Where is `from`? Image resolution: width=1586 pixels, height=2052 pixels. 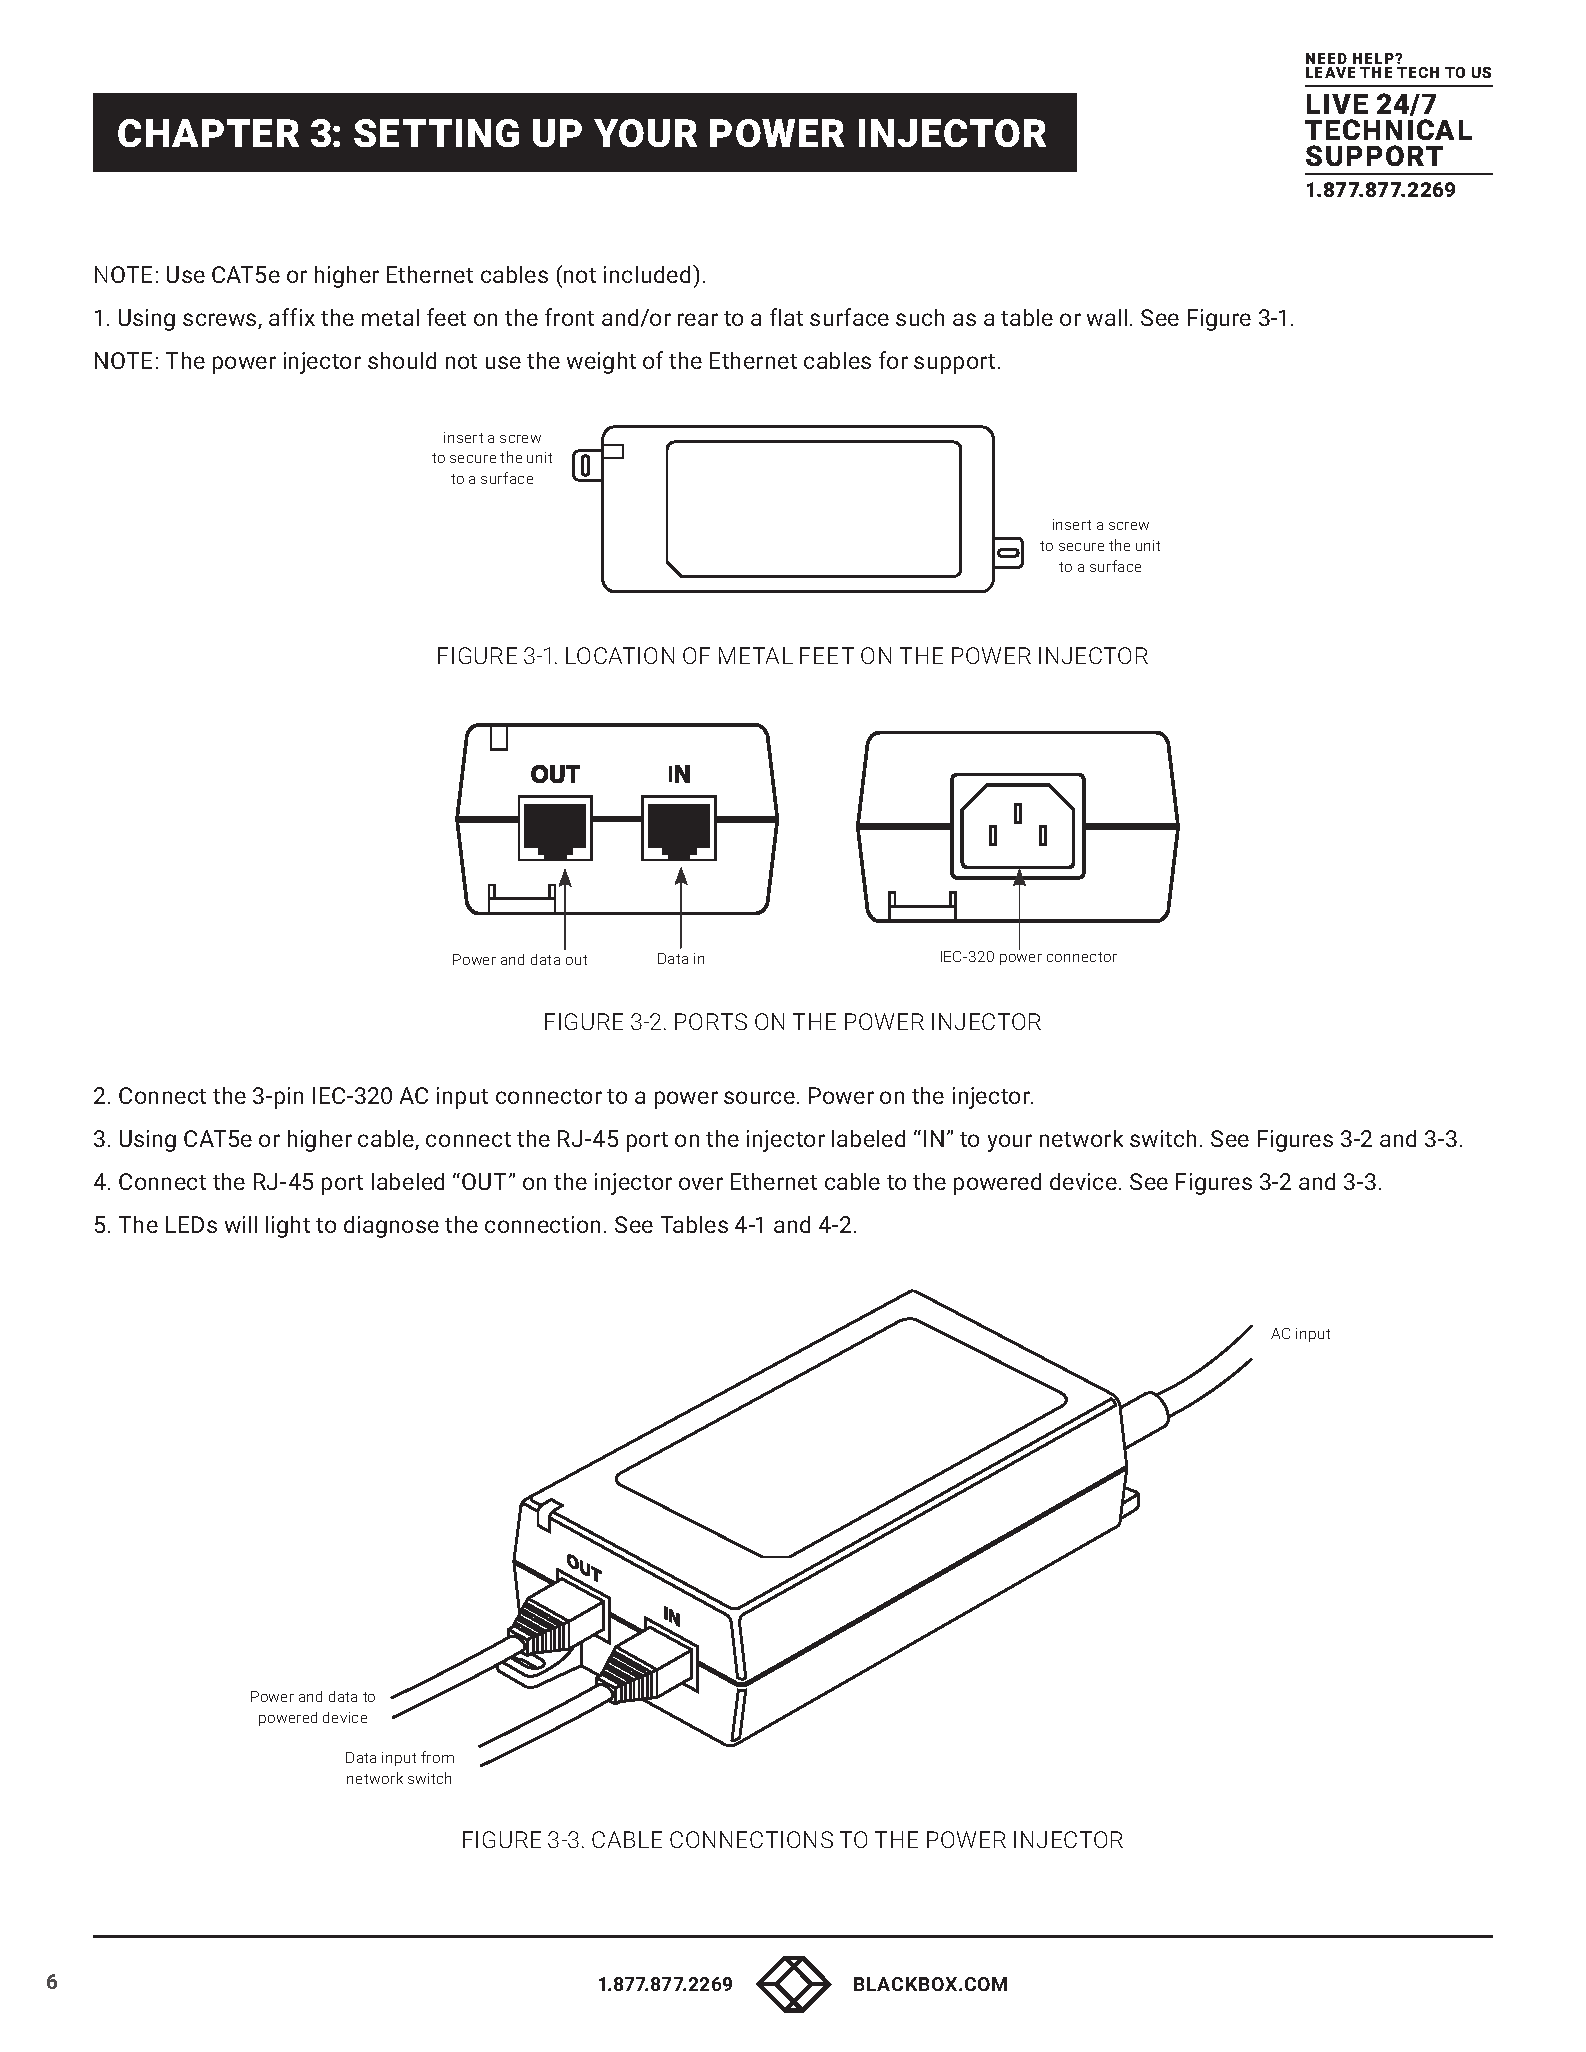 from is located at coordinates (437, 1757).
